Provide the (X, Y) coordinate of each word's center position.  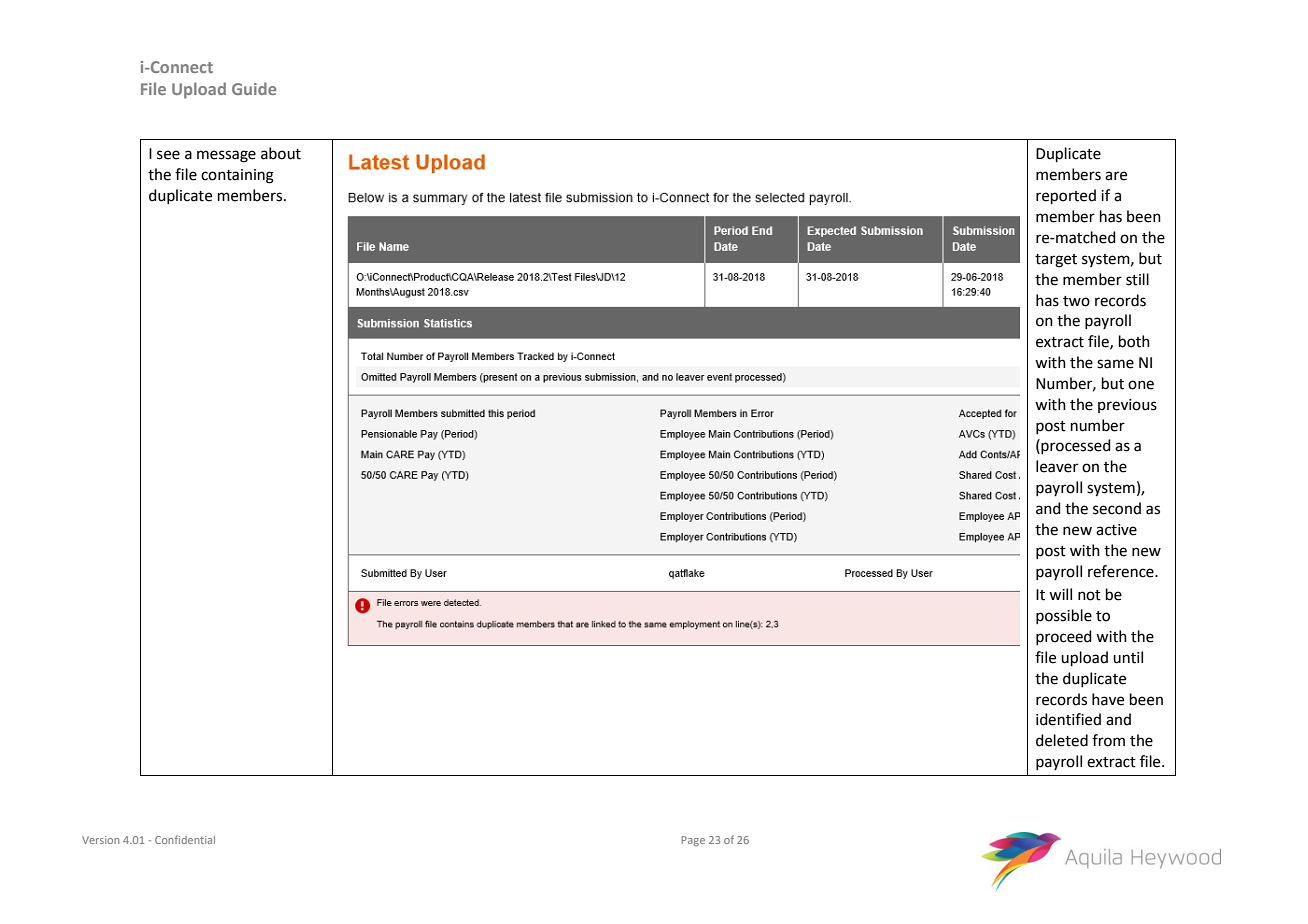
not (1089, 595)
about (281, 153)
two (1076, 301)
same (1115, 364)
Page (693, 841)
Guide (254, 88)
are (1116, 176)
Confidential (185, 839)
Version (100, 840)
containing (237, 176)
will (1060, 594)
